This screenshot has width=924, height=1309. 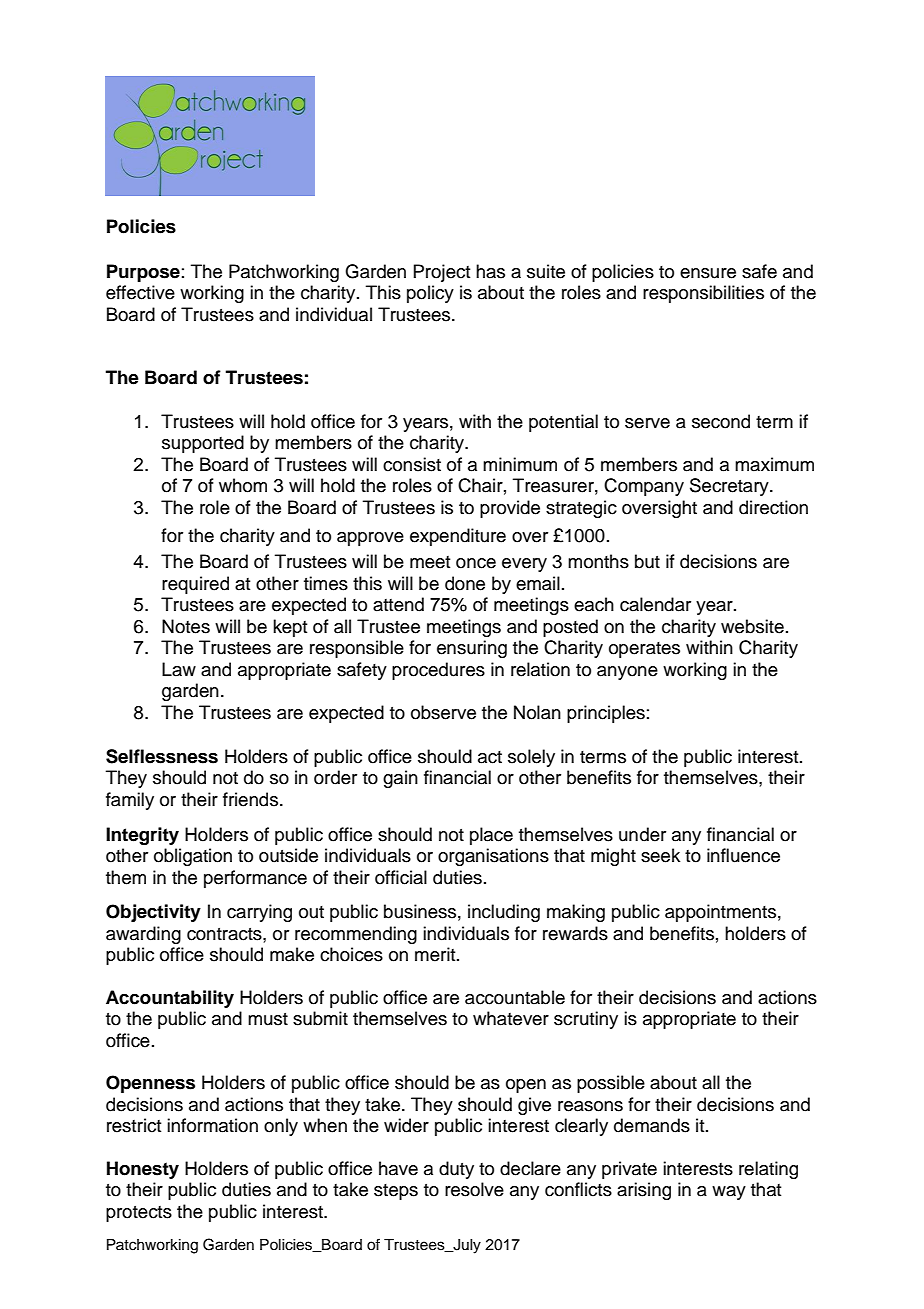 What do you see at coordinates (730, 487) in the screenshot?
I see `Secretary` at bounding box center [730, 487].
